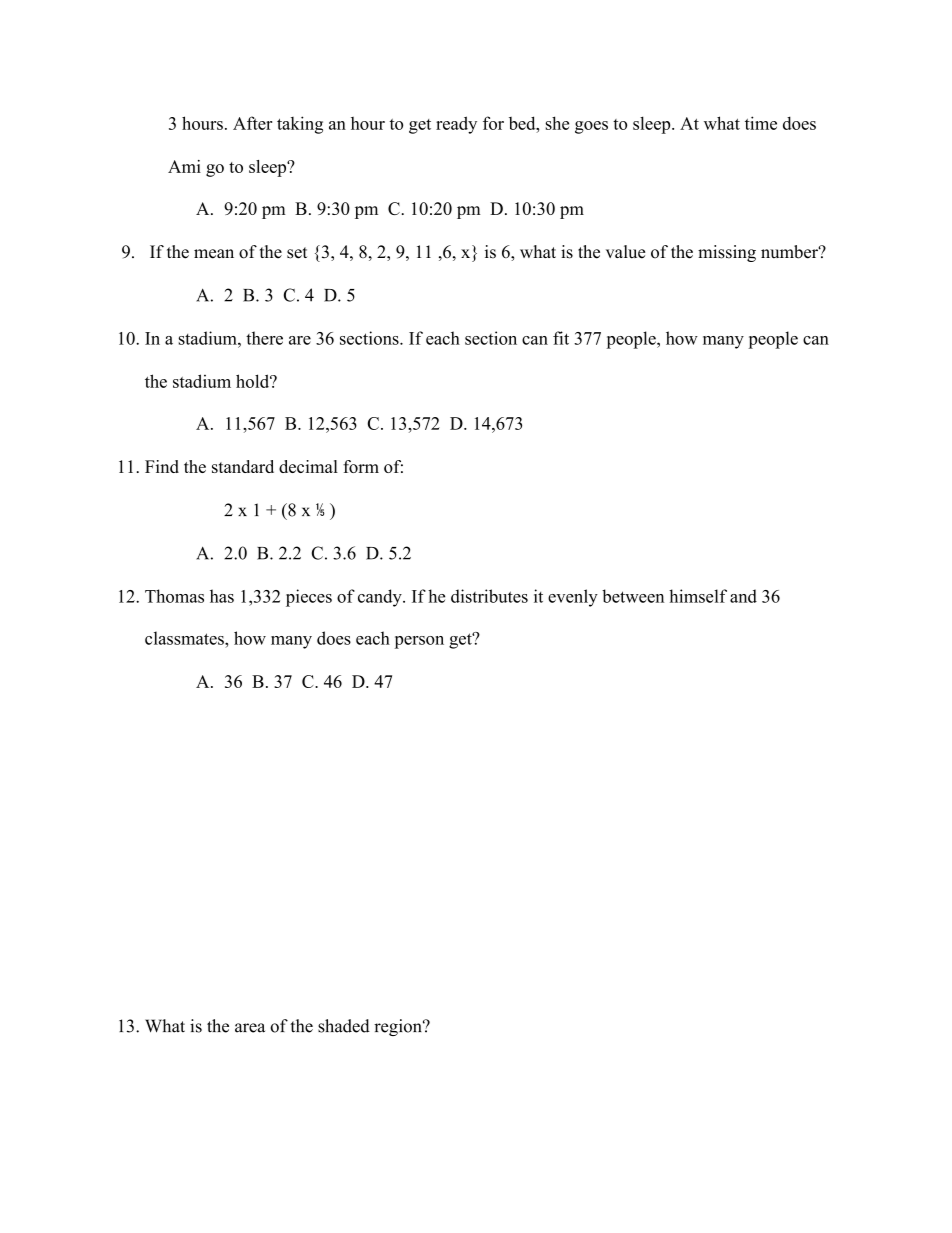 This screenshot has width=952, height=1233. Describe the element at coordinates (761, 123) in the screenshot. I see `time` at that location.
